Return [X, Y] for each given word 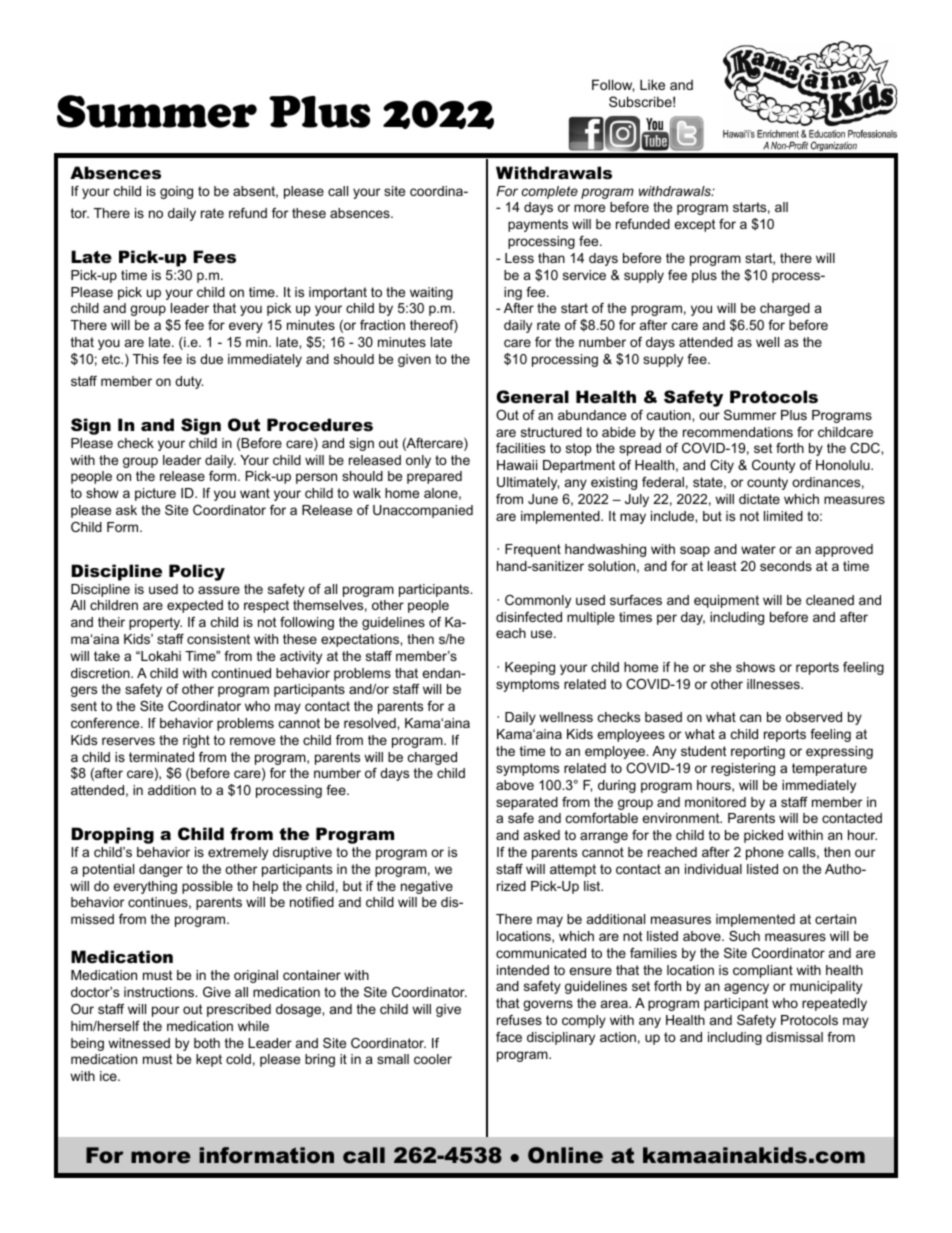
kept [209, 1060]
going [176, 192]
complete [550, 192]
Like [652, 84]
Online [565, 1155]
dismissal [794, 1037]
